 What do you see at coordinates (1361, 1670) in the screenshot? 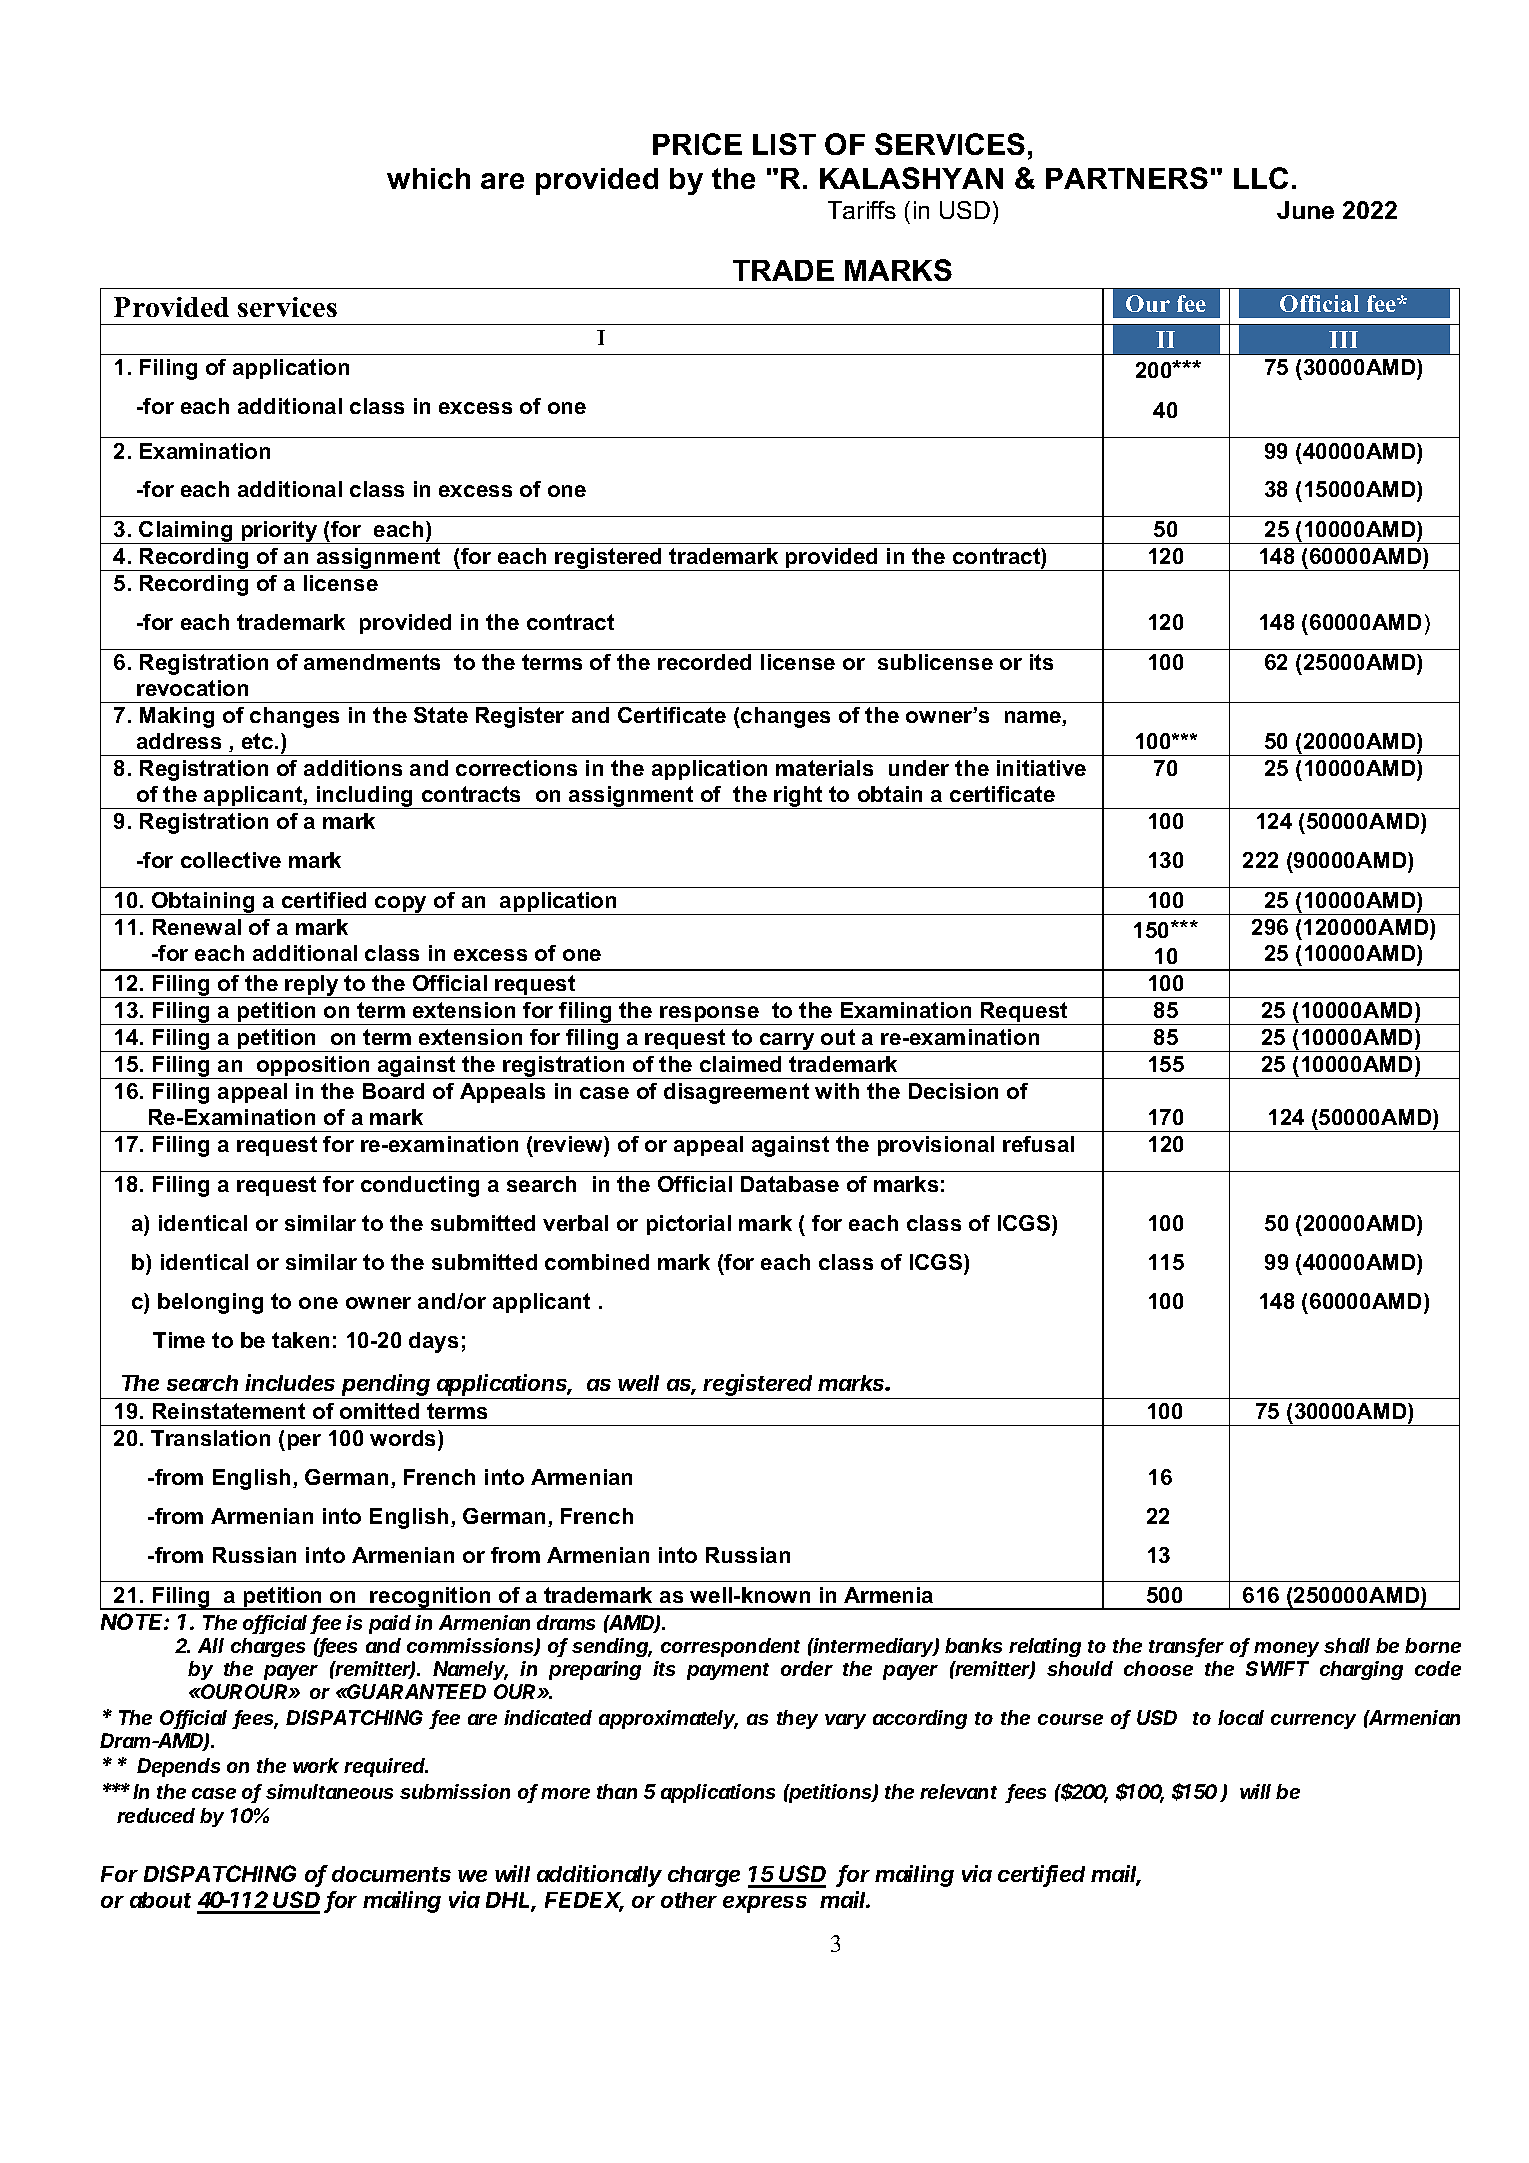
I see `charging` at bounding box center [1361, 1670].
